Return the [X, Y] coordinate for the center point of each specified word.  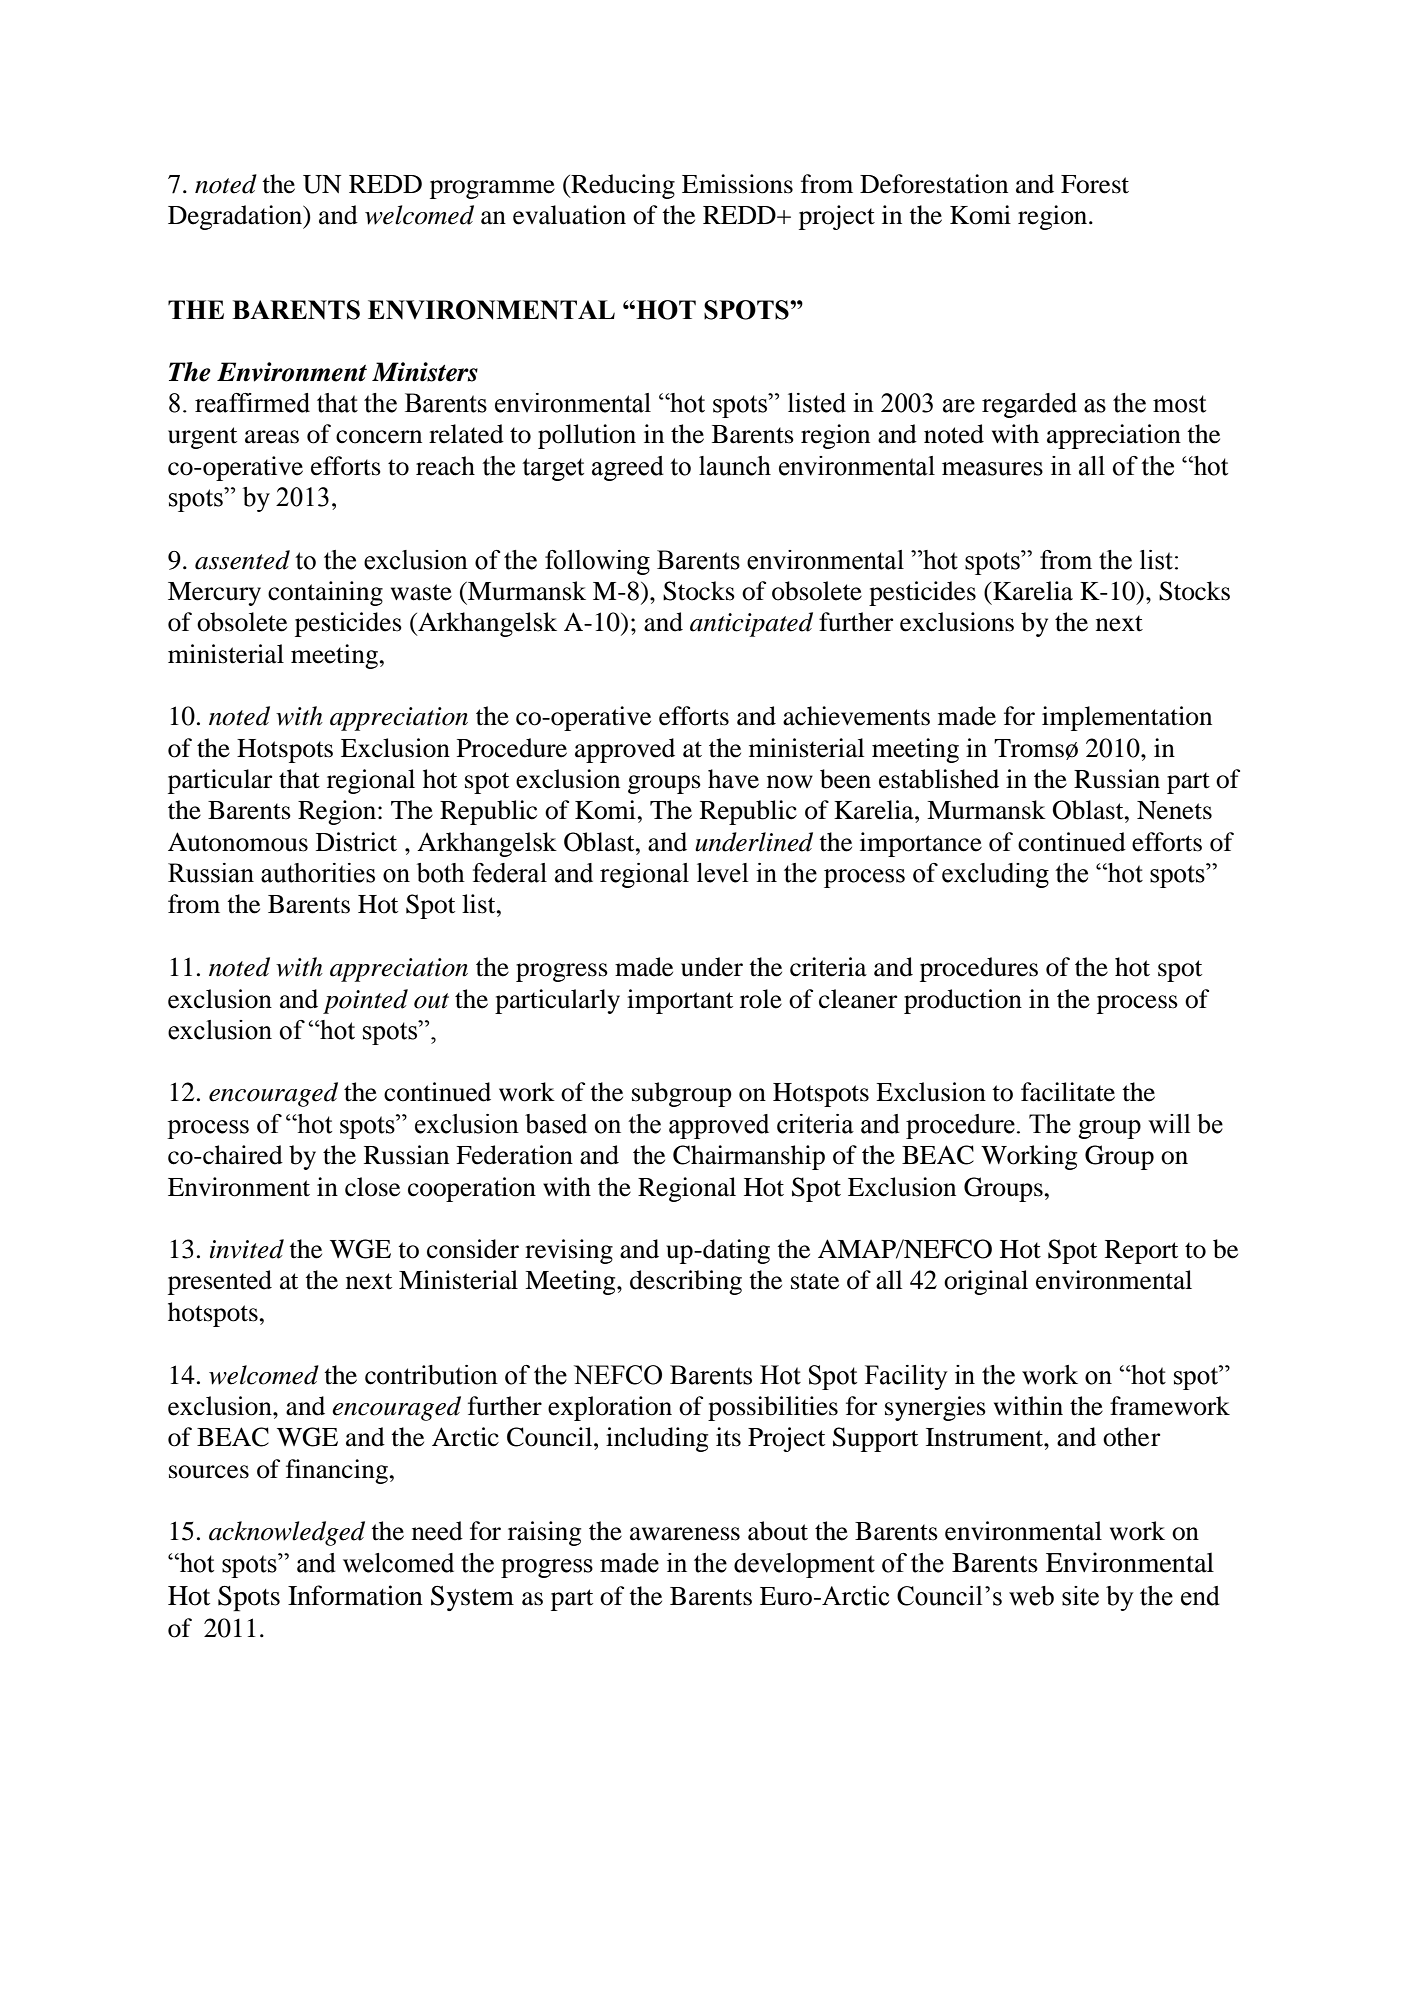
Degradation [236, 217]
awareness [685, 1534]
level [722, 873]
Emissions [737, 184]
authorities [318, 873]
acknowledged [287, 1533]
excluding [995, 875]
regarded [1029, 405]
